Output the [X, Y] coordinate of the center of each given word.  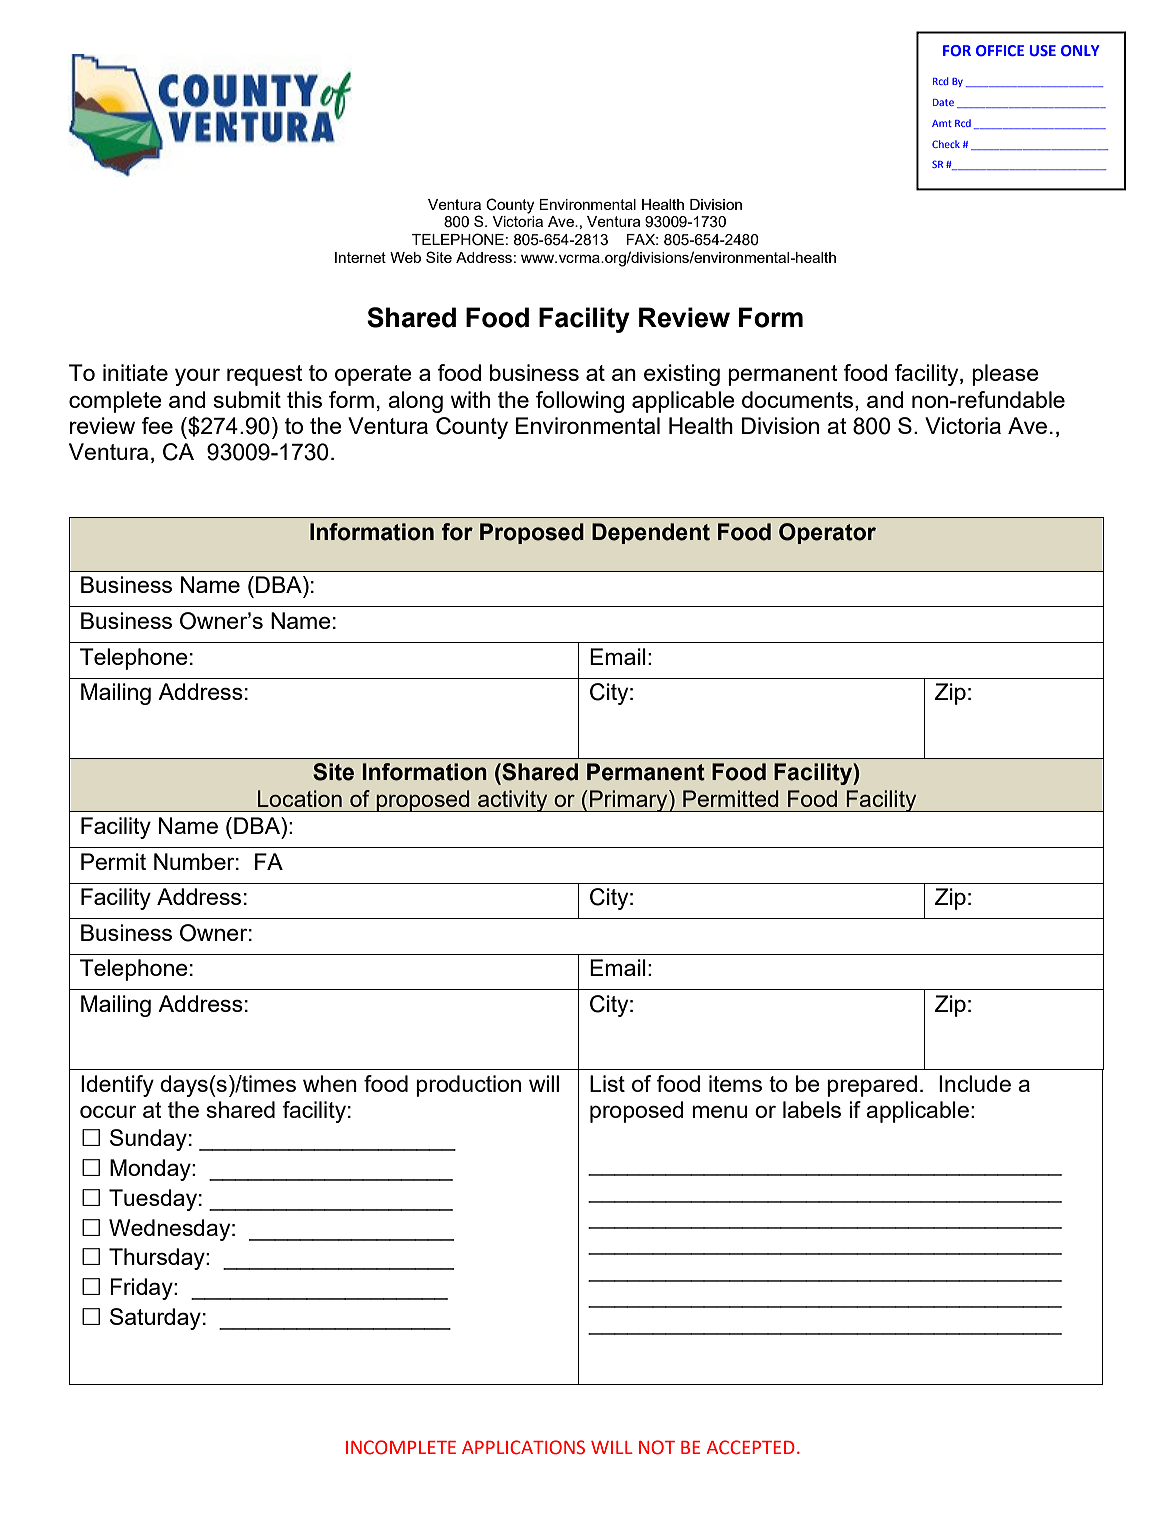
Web [405, 257]
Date [943, 102]
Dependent [651, 533]
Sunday [148, 1140]
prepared [872, 1086]
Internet [360, 257]
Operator [827, 533]
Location [300, 798]
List [607, 1083]
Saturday [155, 1319]
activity [513, 801]
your [197, 377]
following [580, 402]
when [330, 1083]
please [1005, 375]
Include [975, 1083]
